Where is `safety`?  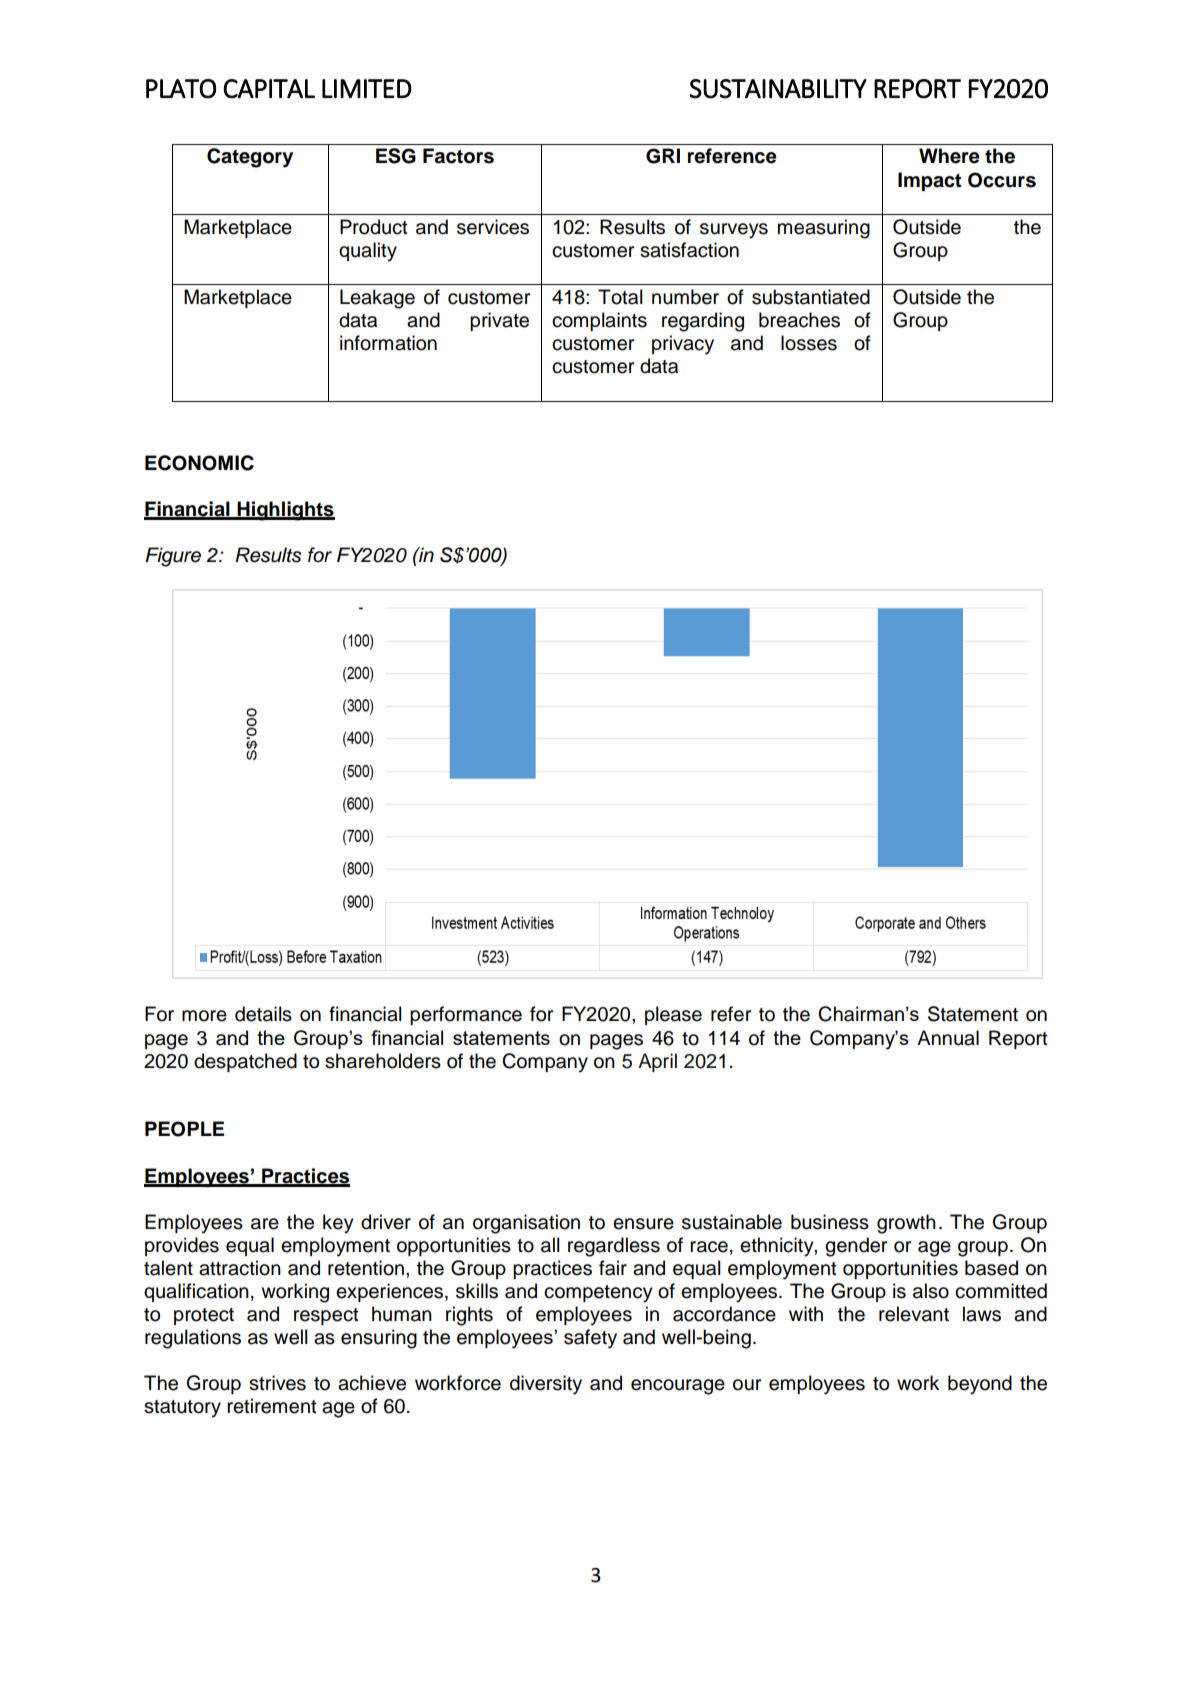
safety is located at coordinates (590, 1339).
